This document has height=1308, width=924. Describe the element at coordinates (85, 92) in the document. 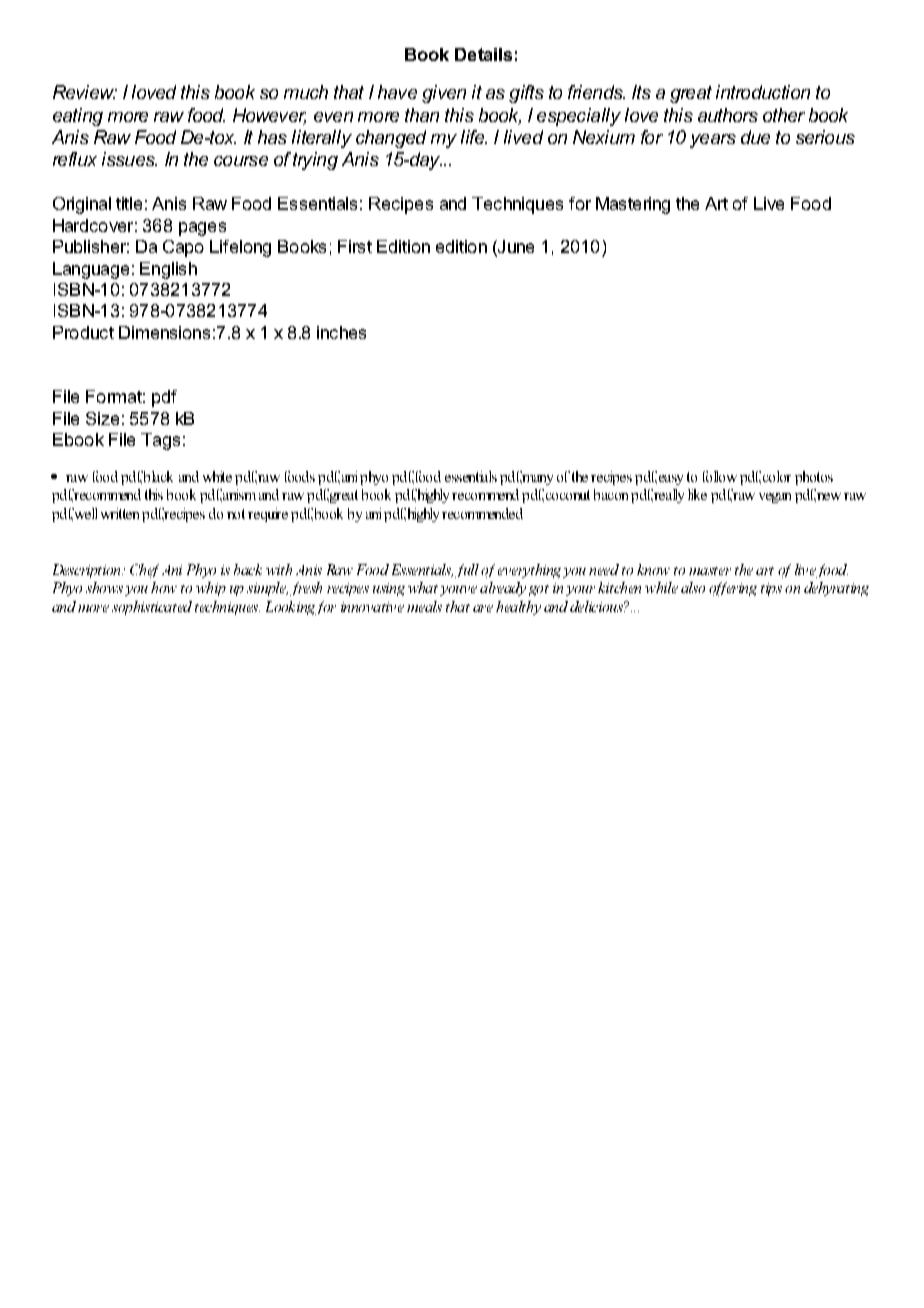

I see `Review` at that location.
